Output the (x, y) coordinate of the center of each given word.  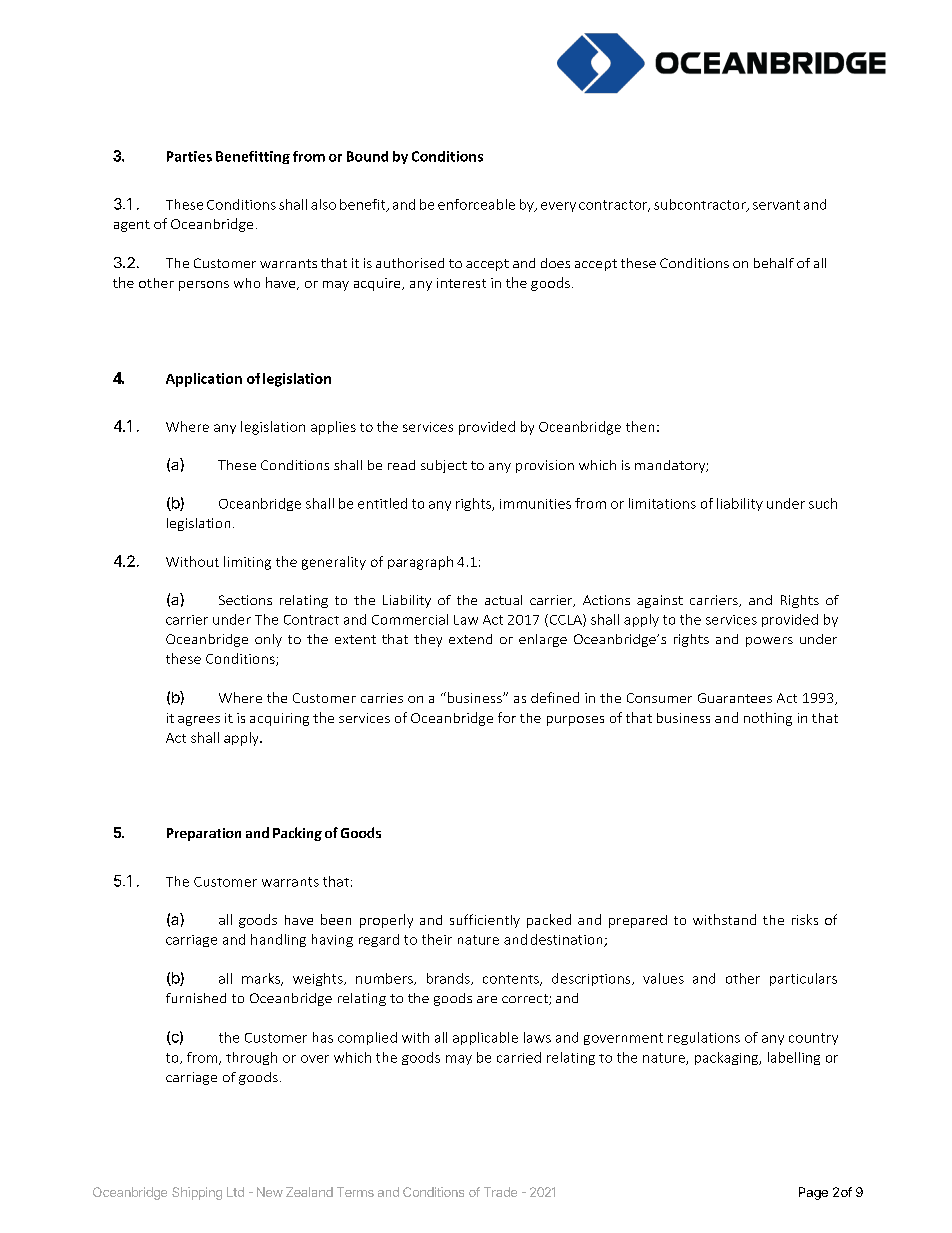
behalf (774, 263)
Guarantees (735, 698)
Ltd (235, 1192)
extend (470, 639)
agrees (199, 721)
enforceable (476, 204)
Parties (189, 156)
